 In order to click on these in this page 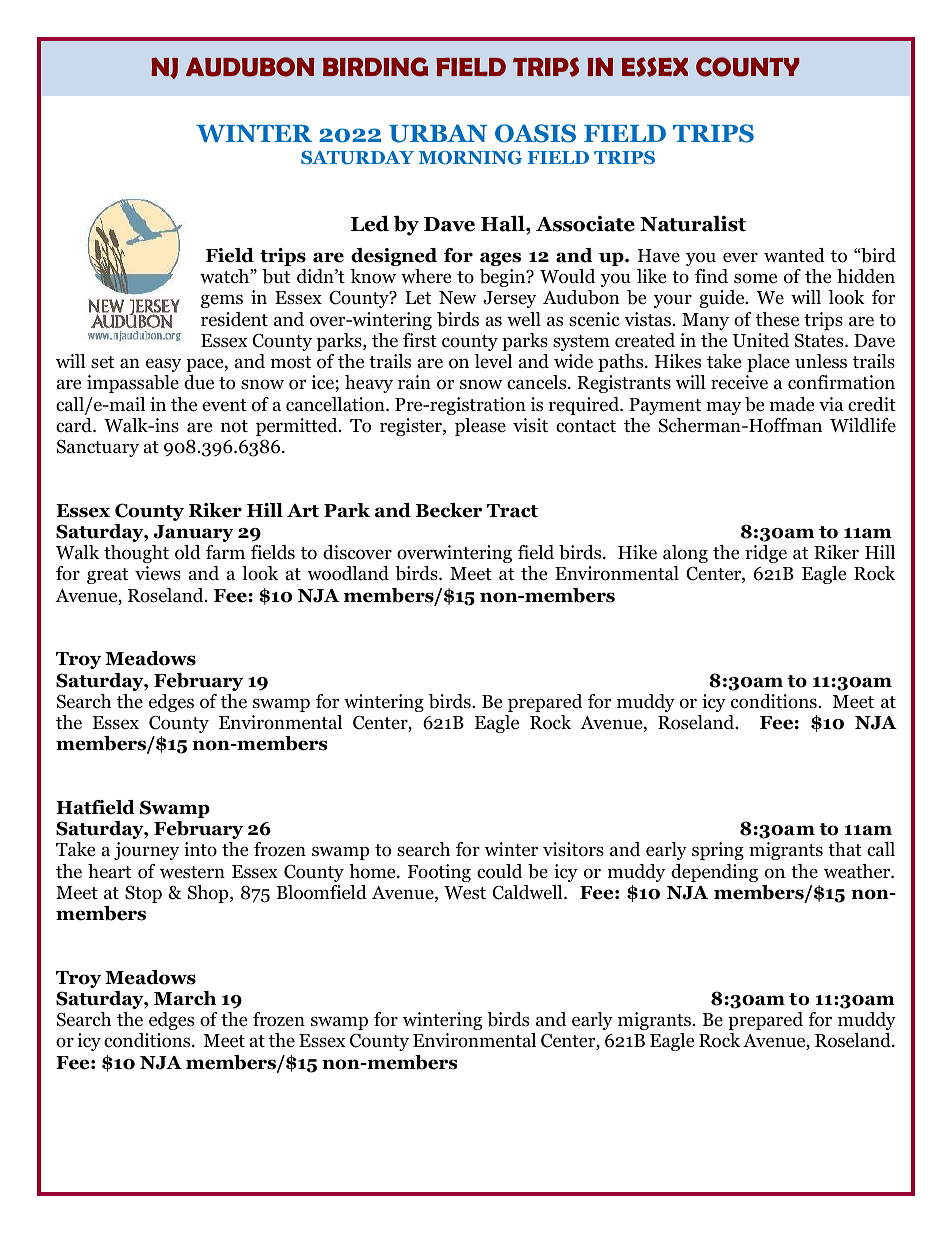, I will do `click(777, 319)`.
